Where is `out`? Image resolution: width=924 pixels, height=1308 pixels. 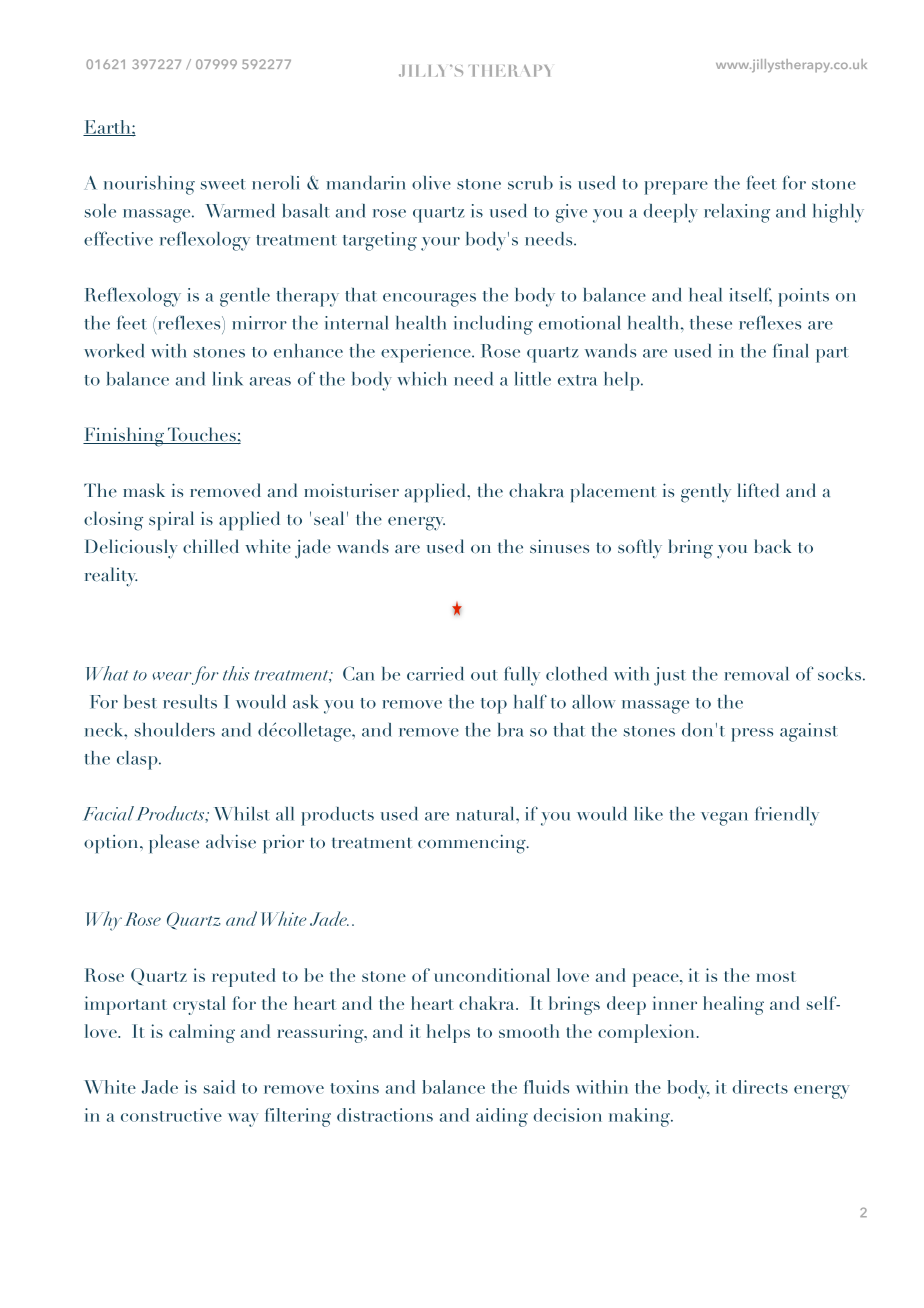
out is located at coordinates (484, 675).
